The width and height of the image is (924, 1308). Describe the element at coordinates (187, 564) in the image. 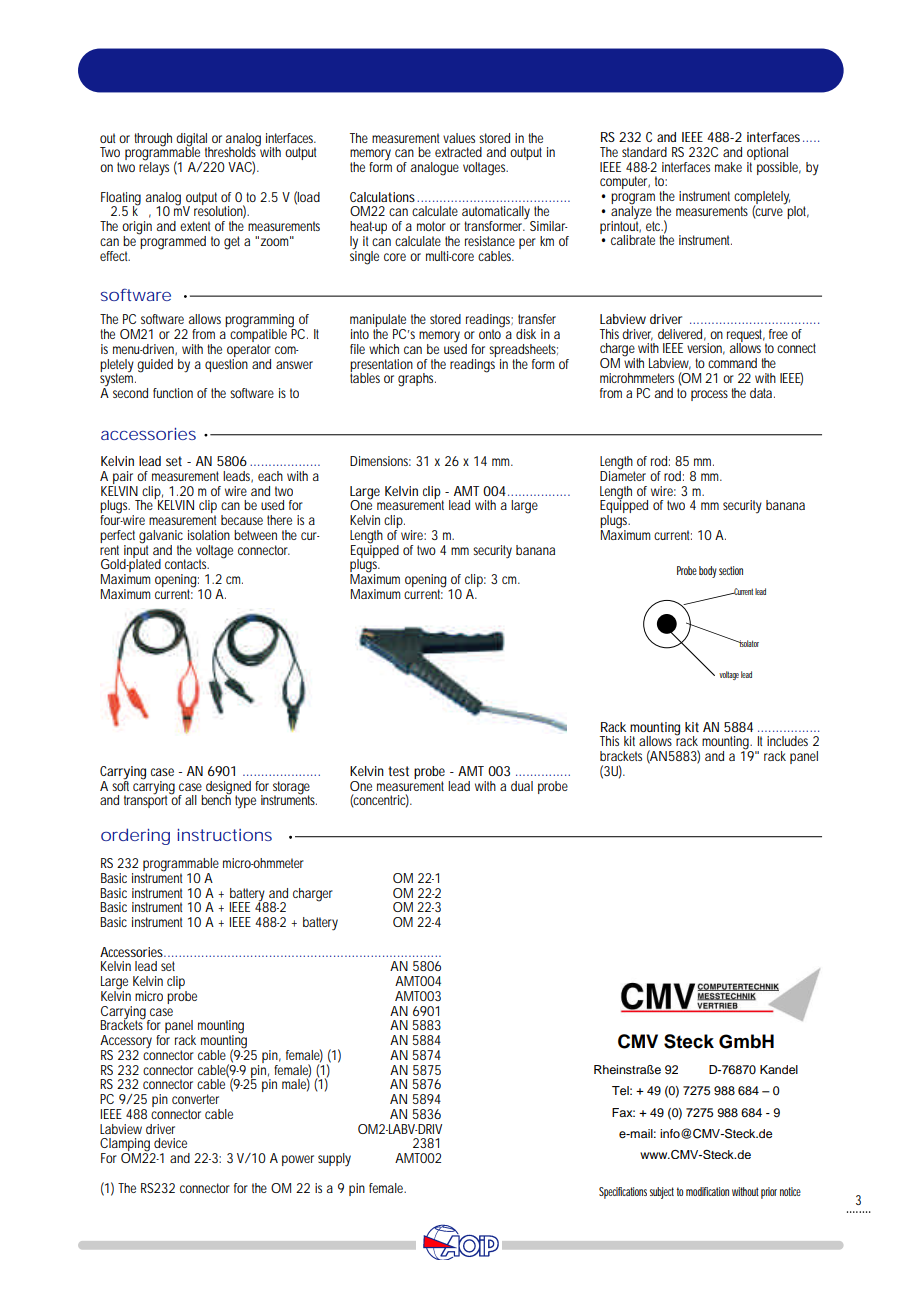

I see `contacts` at that location.
